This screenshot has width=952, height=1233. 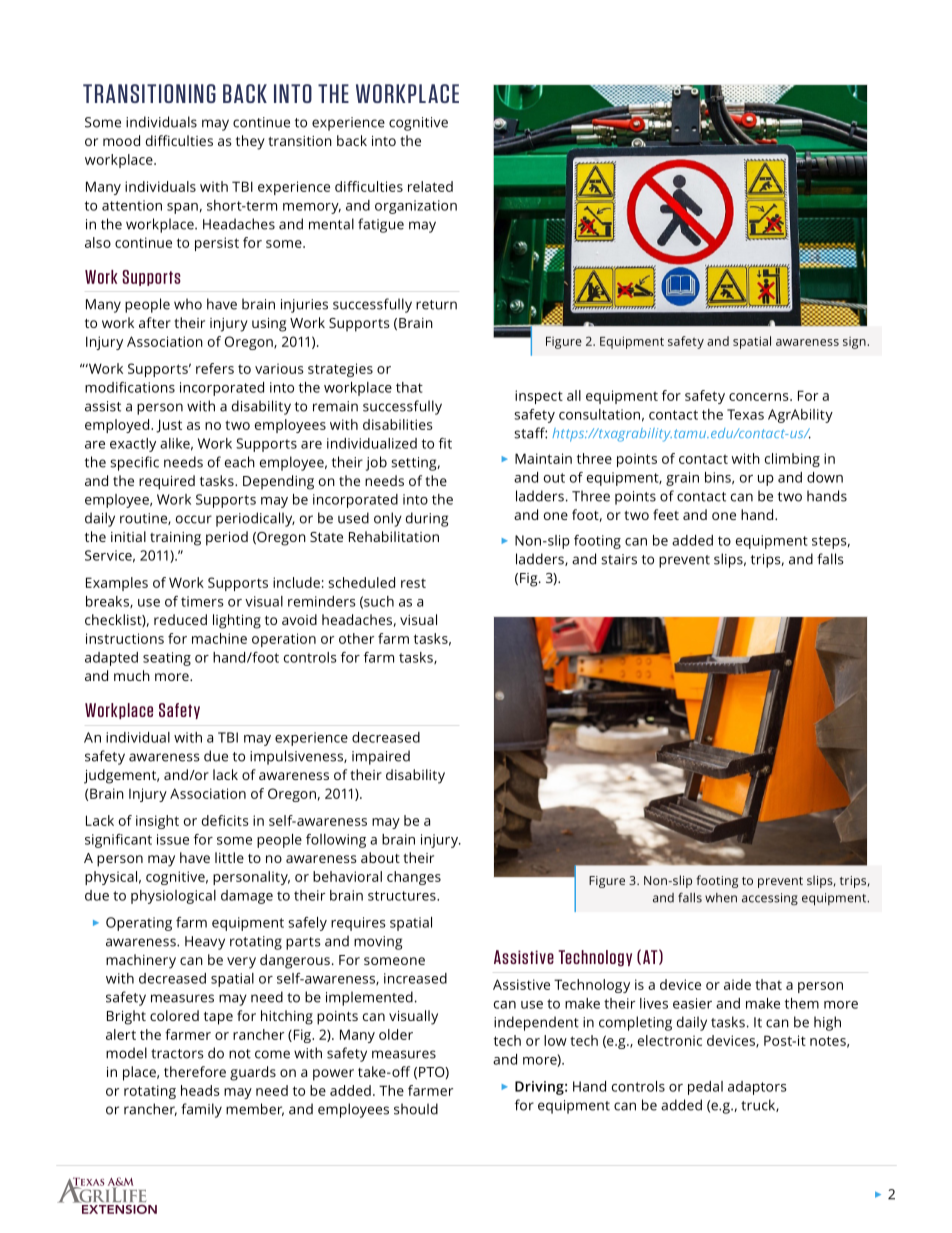 I want to click on related, so click(x=430, y=186).
